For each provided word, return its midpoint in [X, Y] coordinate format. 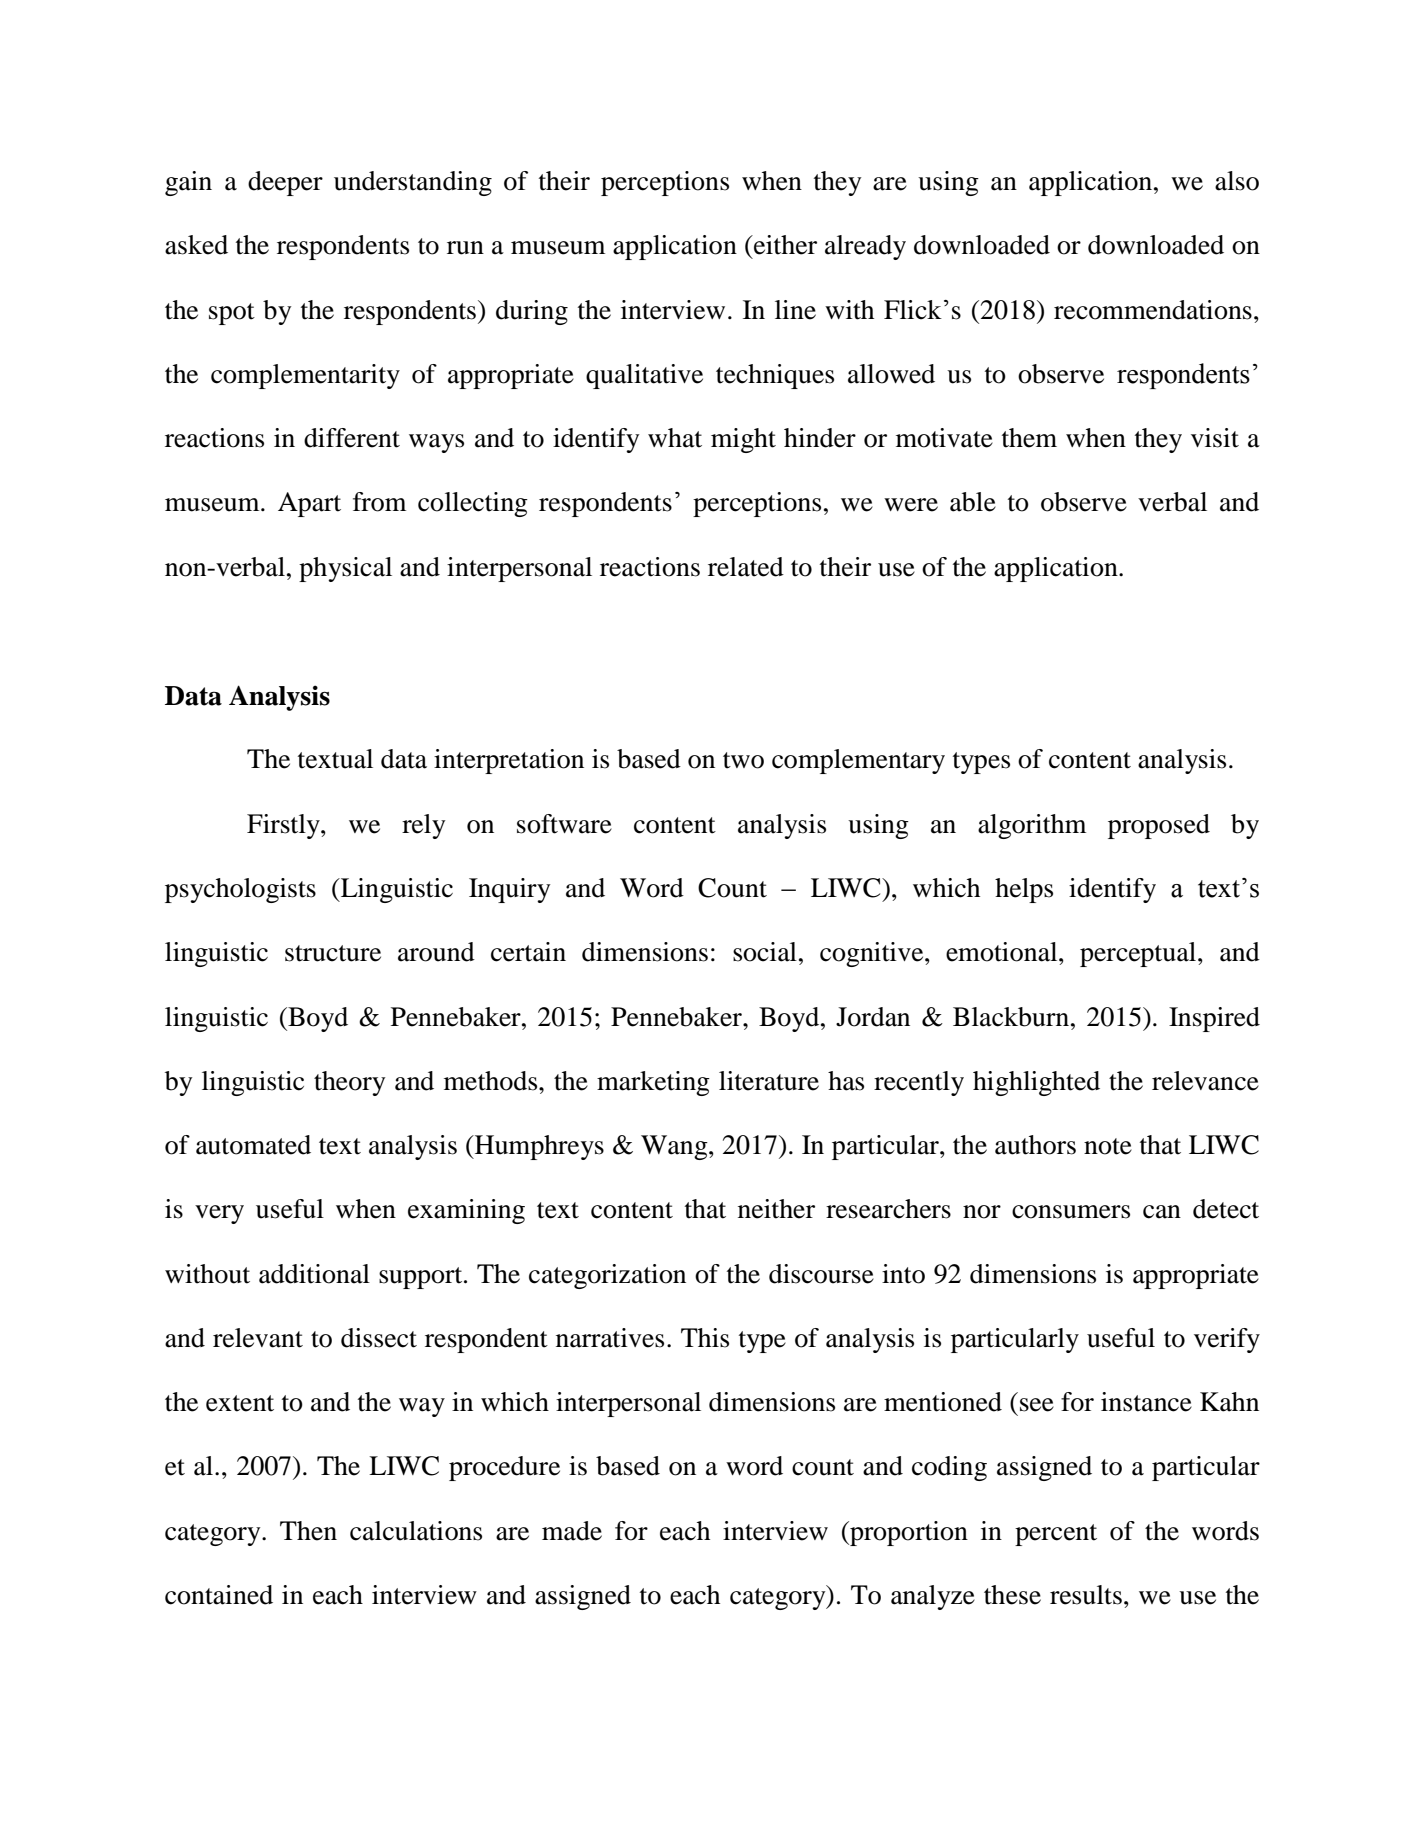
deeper [285, 183]
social [765, 952]
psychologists [240, 890]
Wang [675, 1147]
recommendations [1153, 310]
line [795, 310]
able [973, 502]
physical [345, 569]
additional [314, 1274]
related [746, 567]
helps [1024, 890]
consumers [1071, 1212]
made [572, 1531]
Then [308, 1531]
